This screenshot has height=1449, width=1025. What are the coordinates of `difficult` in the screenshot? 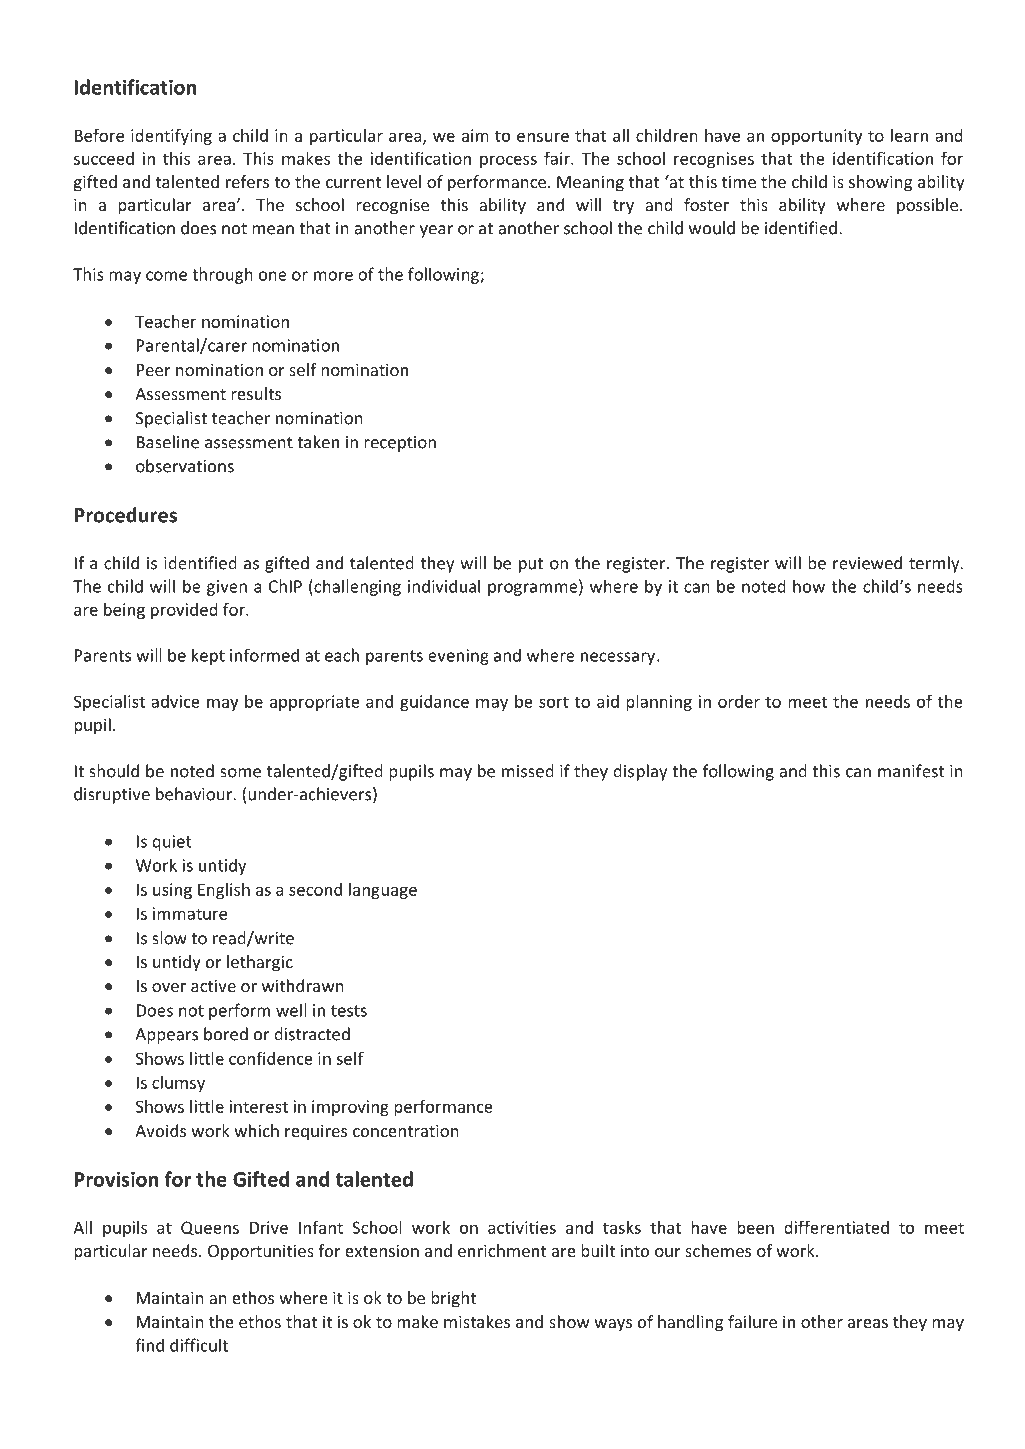 It's located at (199, 1345).
